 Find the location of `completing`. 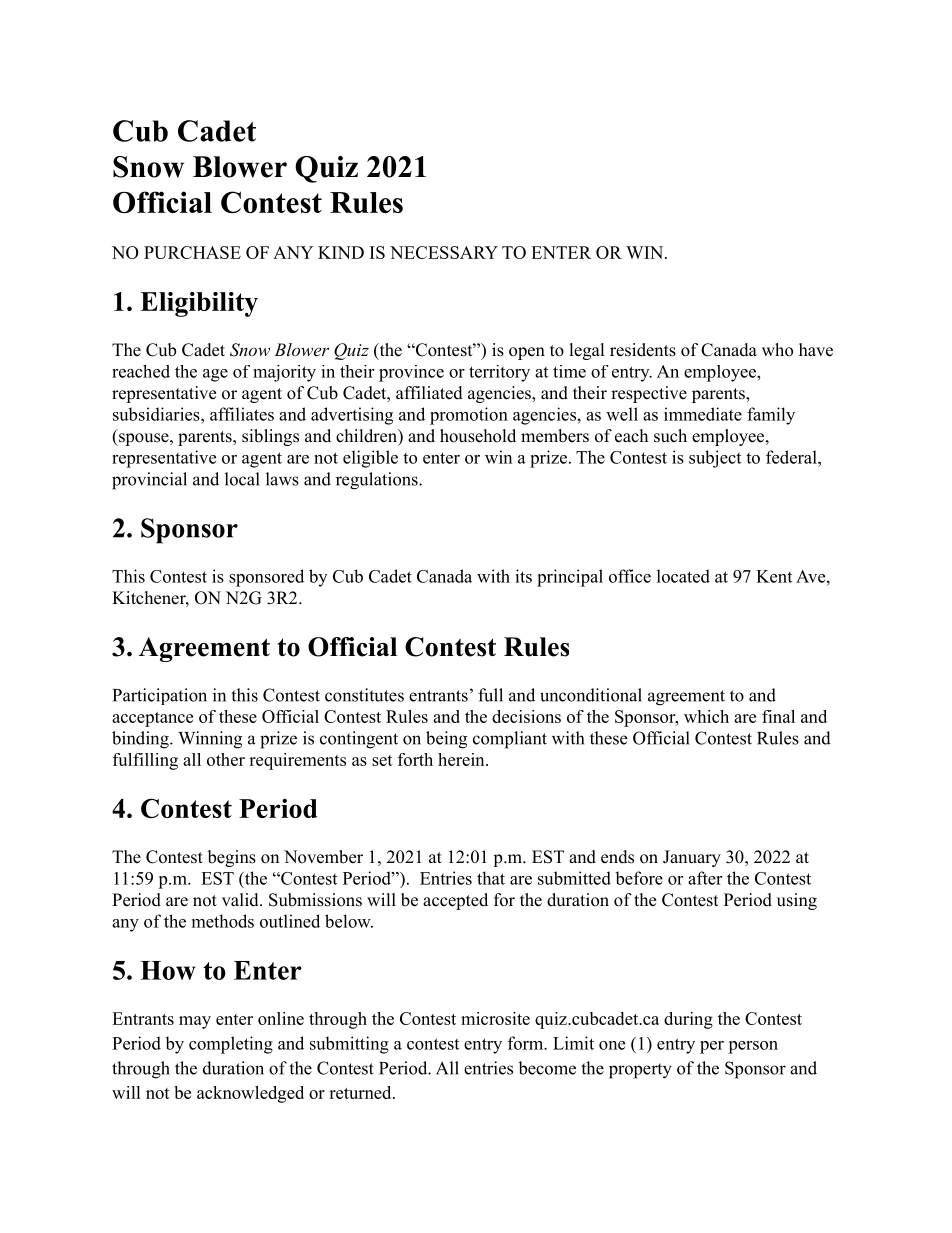

completing is located at coordinates (231, 1045).
